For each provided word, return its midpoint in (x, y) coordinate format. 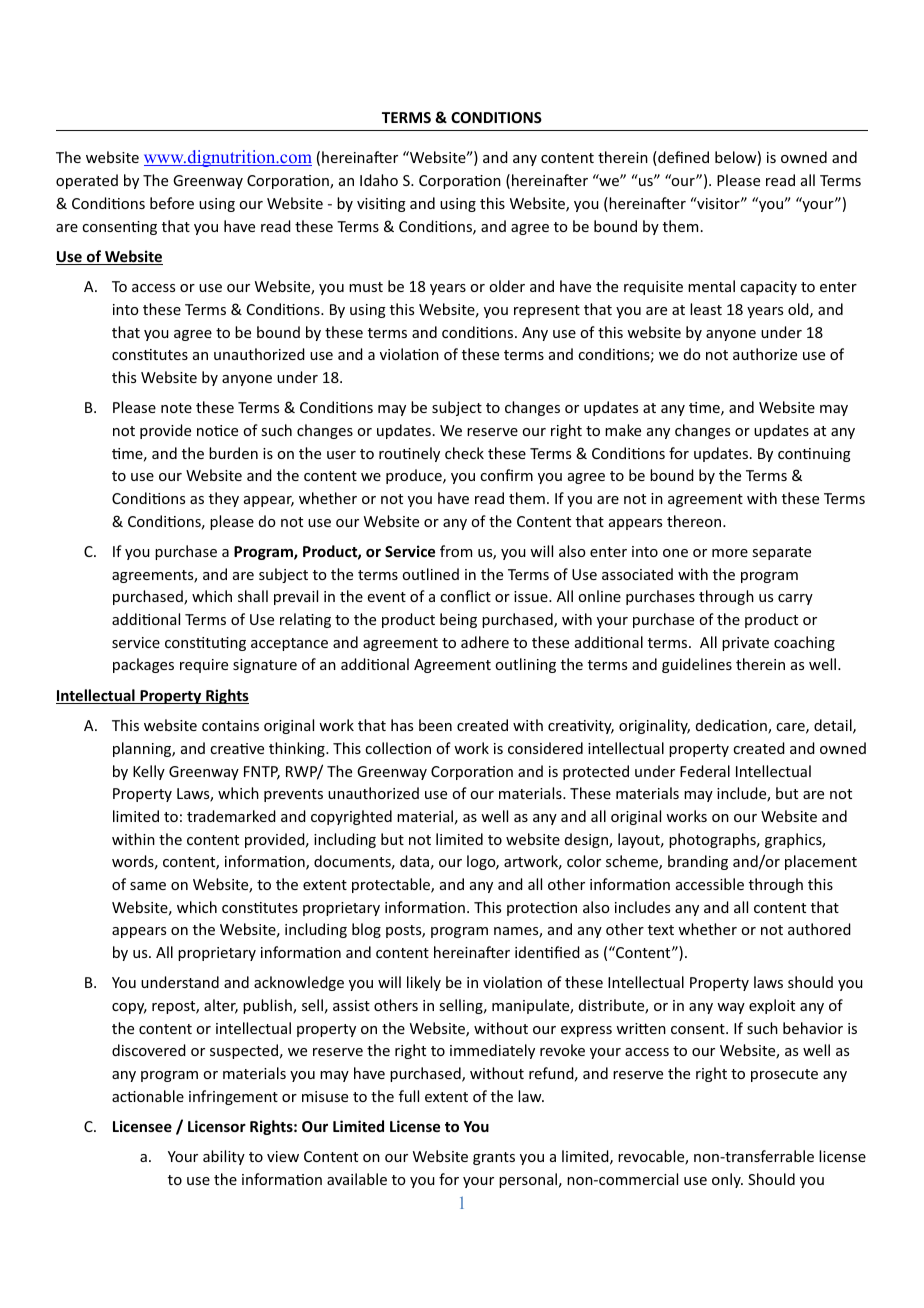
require (204, 666)
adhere (485, 642)
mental (711, 286)
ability (224, 1157)
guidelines (697, 665)
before (172, 203)
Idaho (379, 180)
